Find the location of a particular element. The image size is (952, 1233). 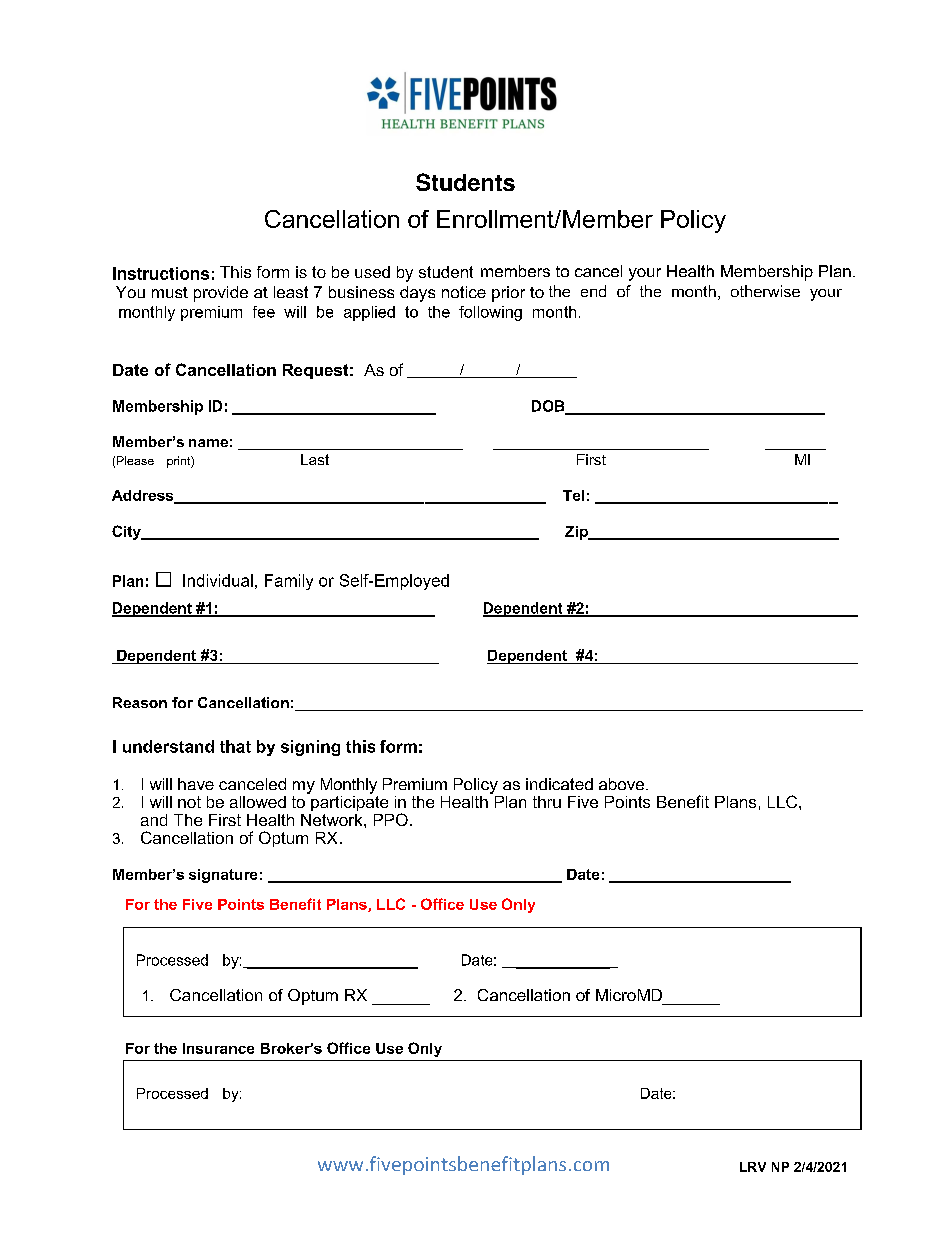

thru is located at coordinates (547, 802).
